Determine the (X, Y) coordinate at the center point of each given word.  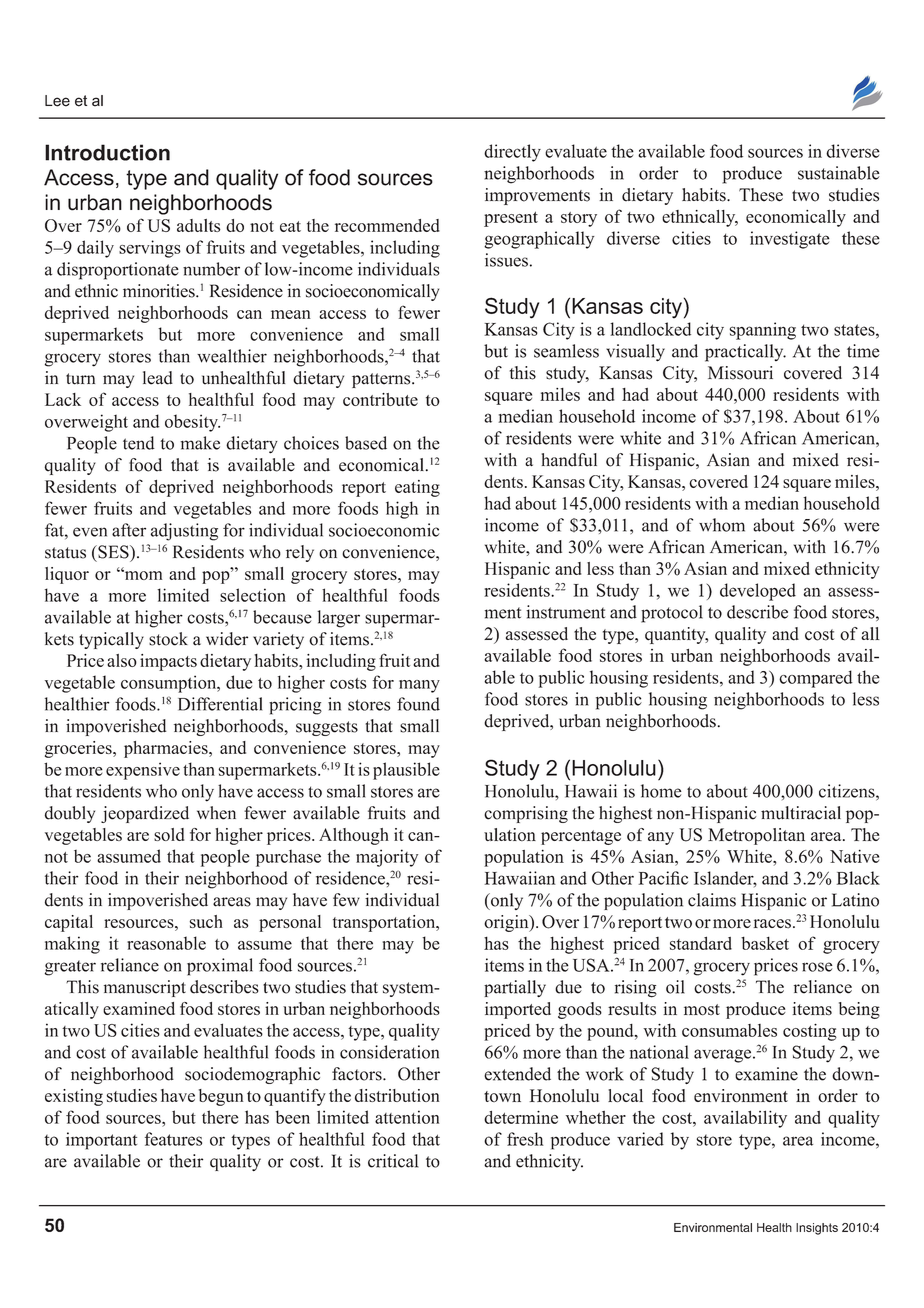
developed (758, 592)
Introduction (107, 152)
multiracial (801, 813)
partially (515, 988)
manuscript (145, 988)
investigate (789, 240)
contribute (380, 399)
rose (817, 967)
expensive (143, 771)
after (129, 530)
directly (512, 153)
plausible (406, 771)
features (173, 1139)
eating (417, 488)
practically (745, 353)
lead (158, 378)
